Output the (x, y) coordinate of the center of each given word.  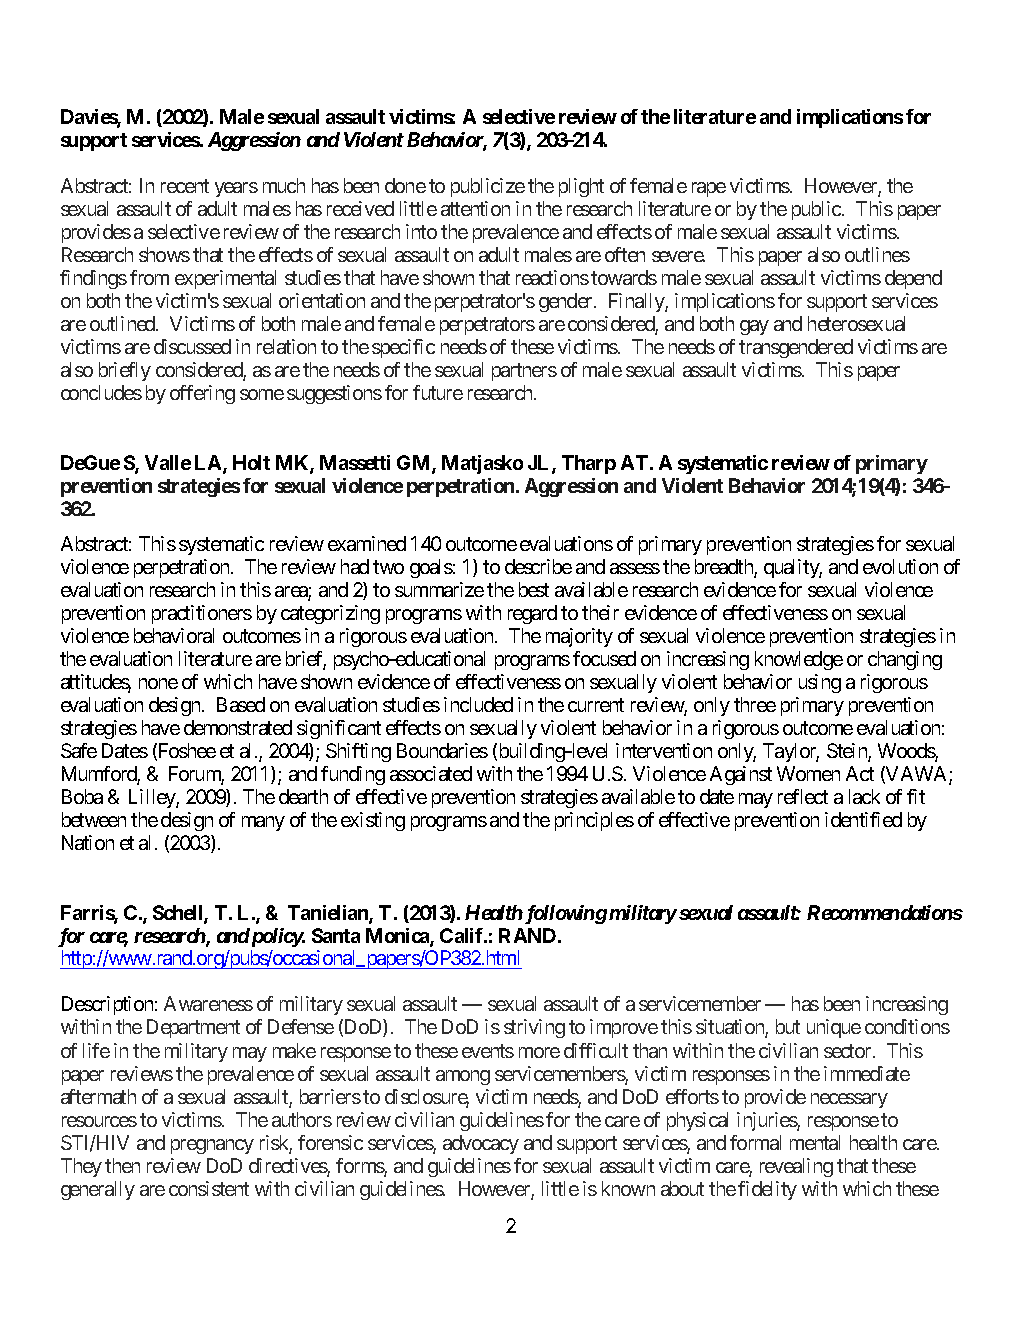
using (820, 683)
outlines (877, 254)
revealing (796, 1167)
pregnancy (212, 1146)
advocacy (481, 1144)
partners (524, 372)
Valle (168, 462)
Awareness (208, 1003)
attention (475, 208)
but (788, 1026)
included (478, 704)
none (158, 683)
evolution (900, 566)
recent (185, 186)
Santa (336, 935)
